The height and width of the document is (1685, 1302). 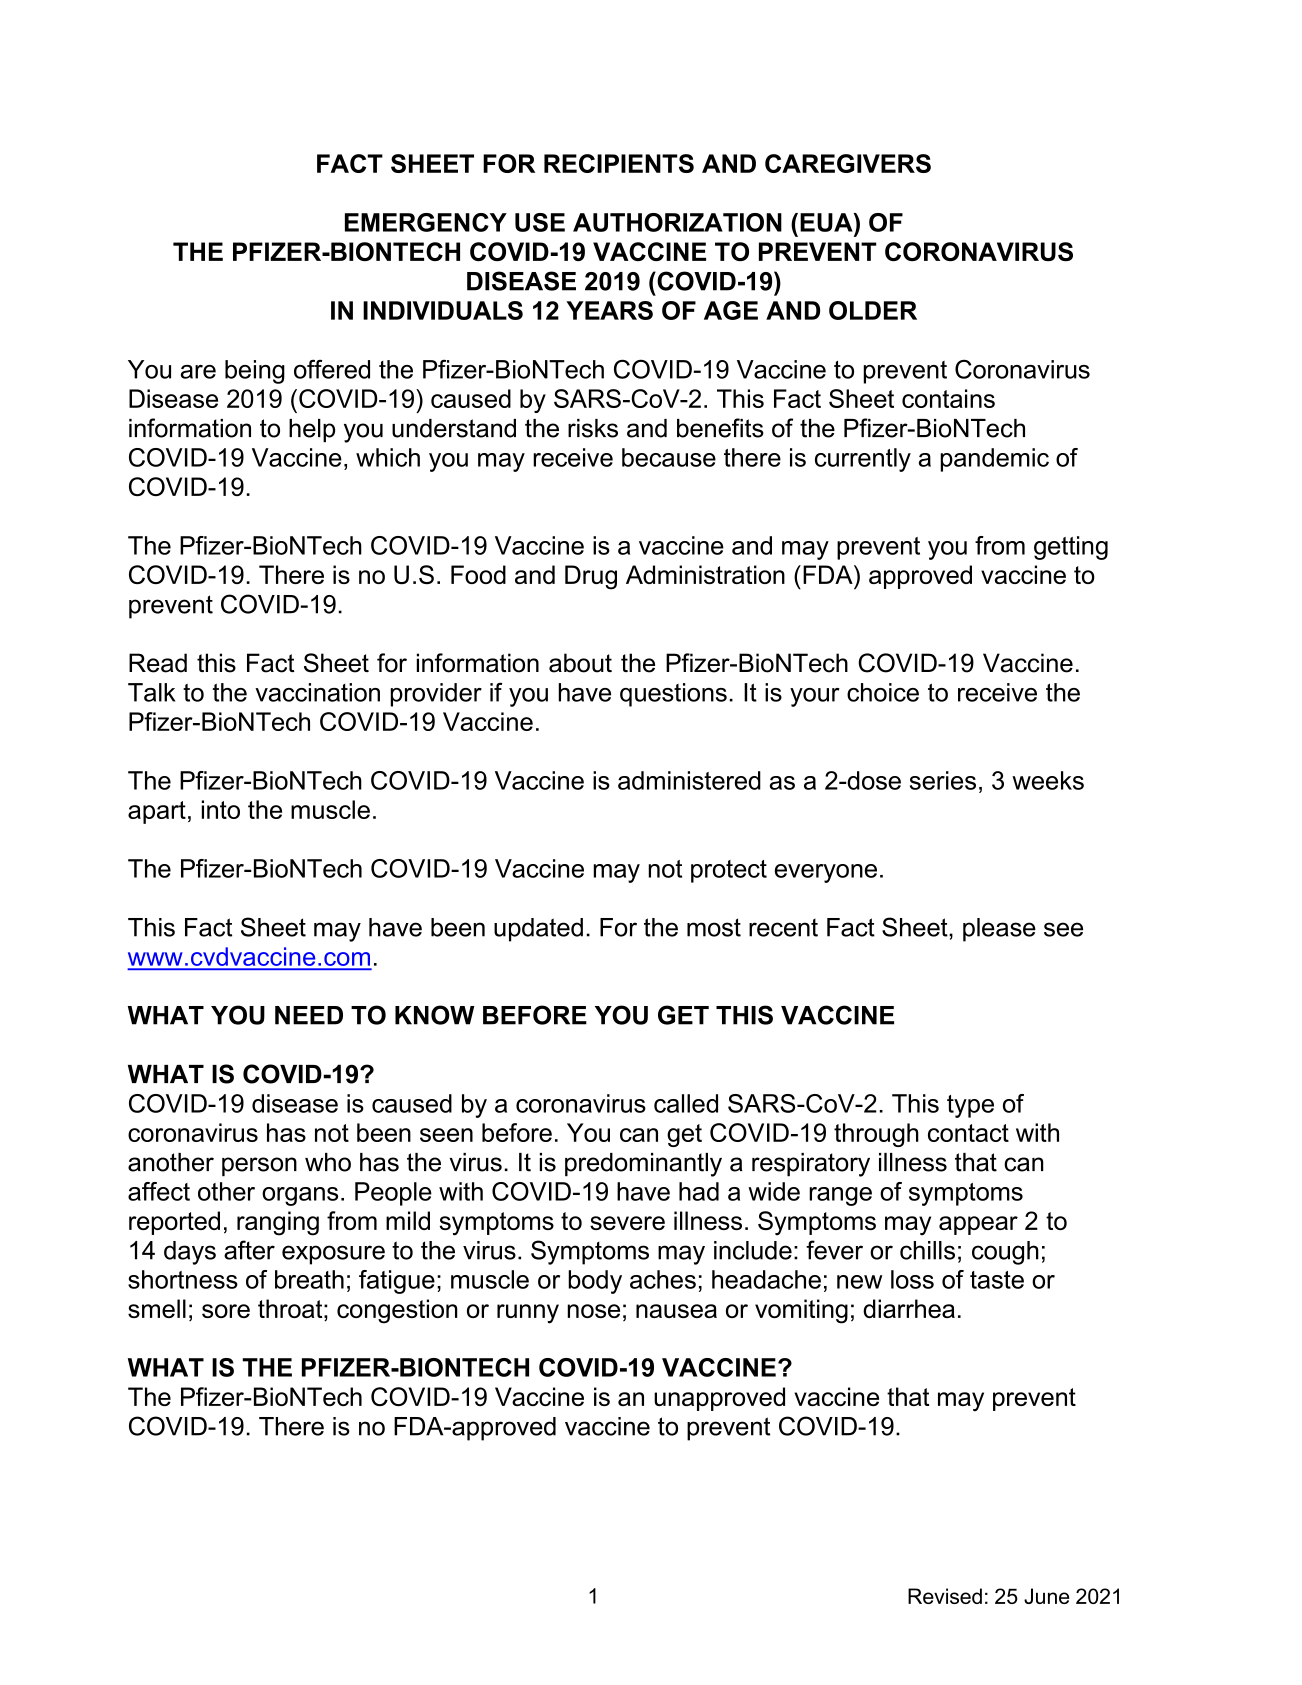 I want to click on EMERGENCY, so click(x=426, y=222).
